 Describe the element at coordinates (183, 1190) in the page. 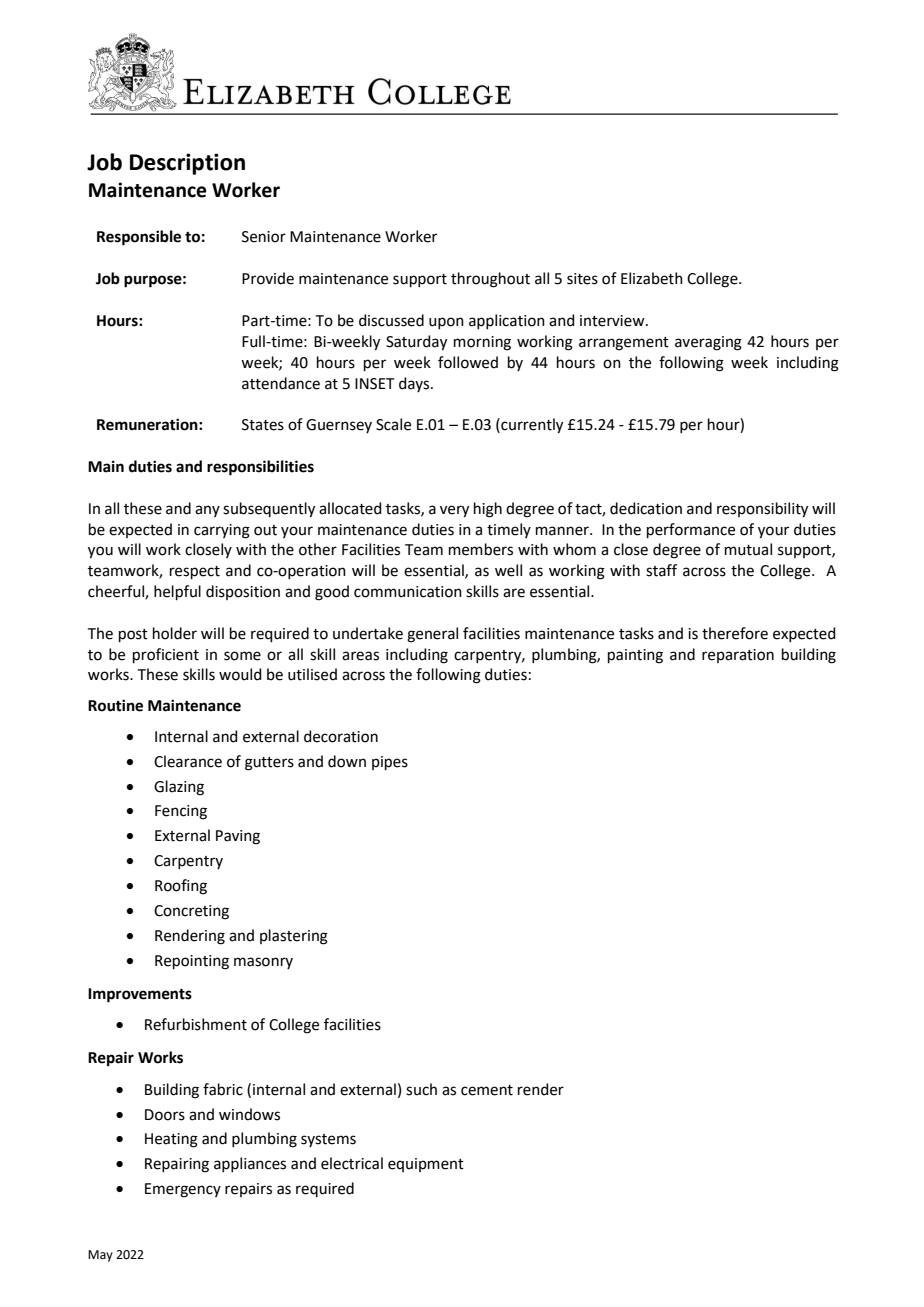

I see `Emergency` at that location.
